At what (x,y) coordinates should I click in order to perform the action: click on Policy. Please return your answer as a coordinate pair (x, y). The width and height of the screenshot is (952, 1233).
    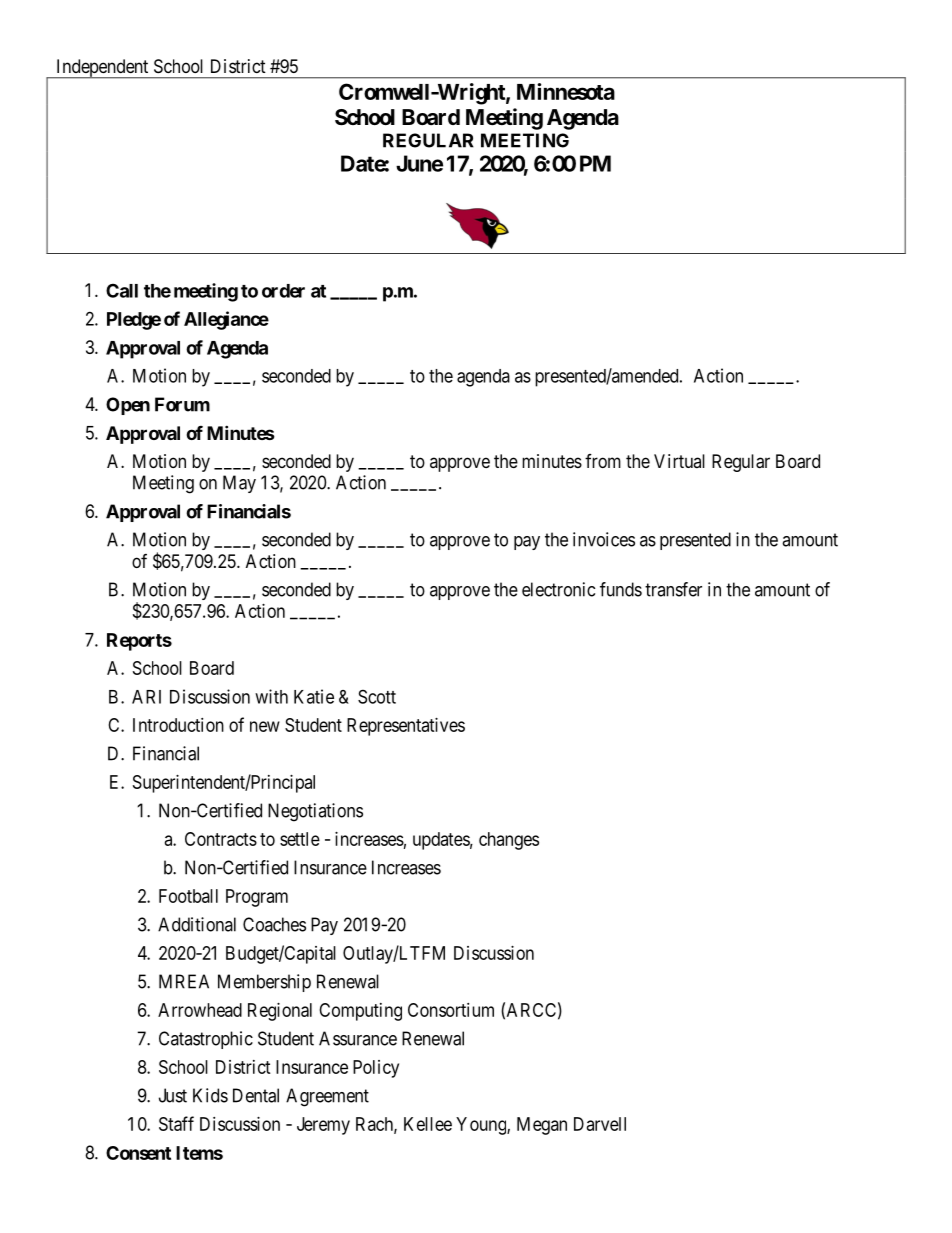
    Looking at the image, I should click on (376, 1069).
